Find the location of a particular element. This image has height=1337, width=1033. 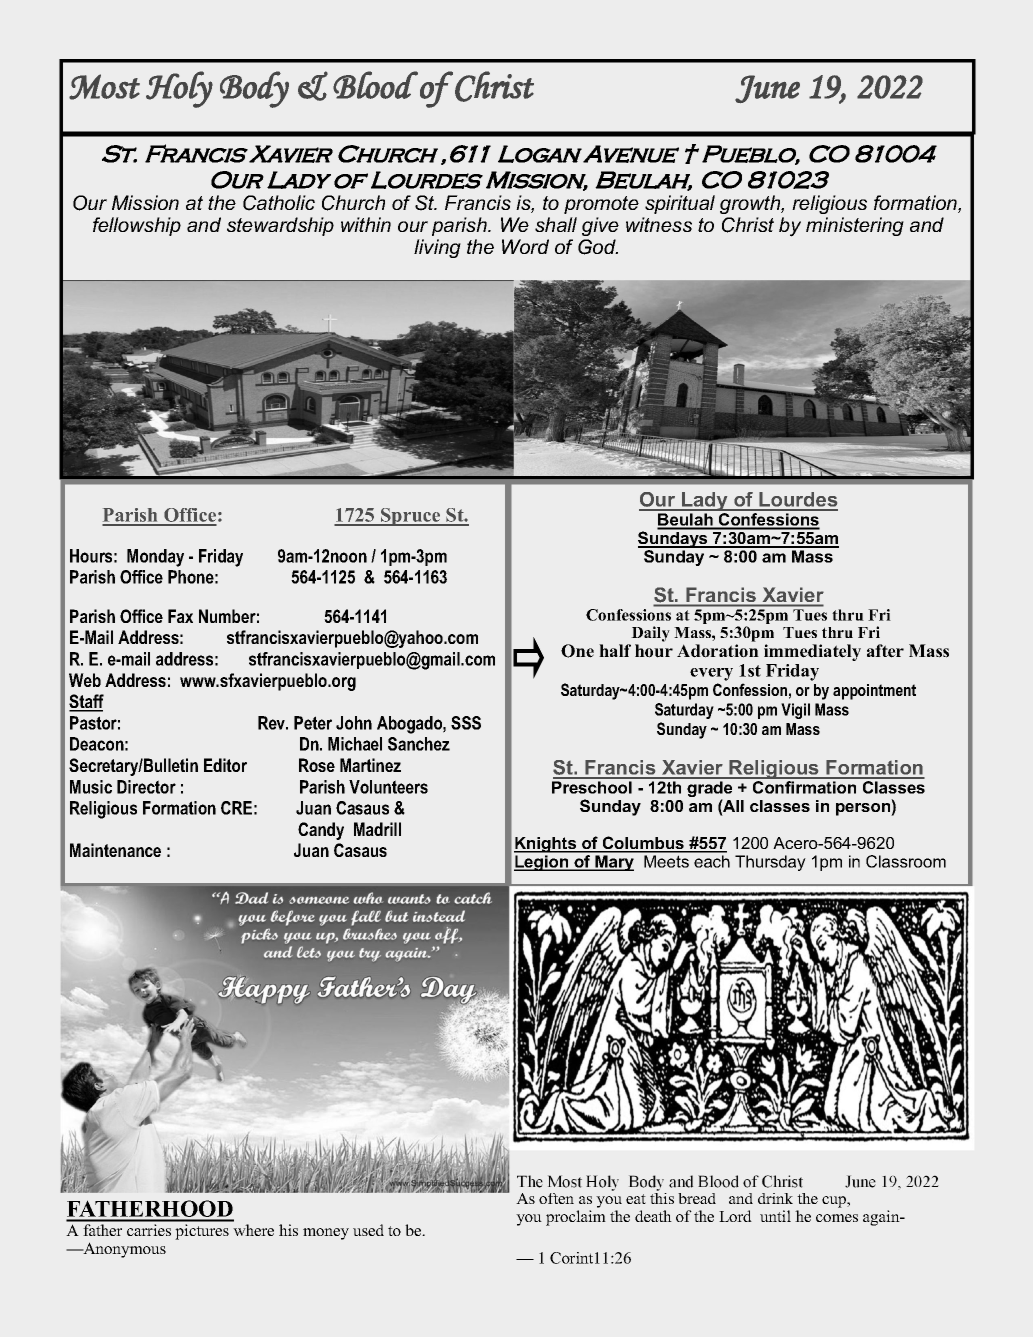

Monday is located at coordinates (155, 558).
